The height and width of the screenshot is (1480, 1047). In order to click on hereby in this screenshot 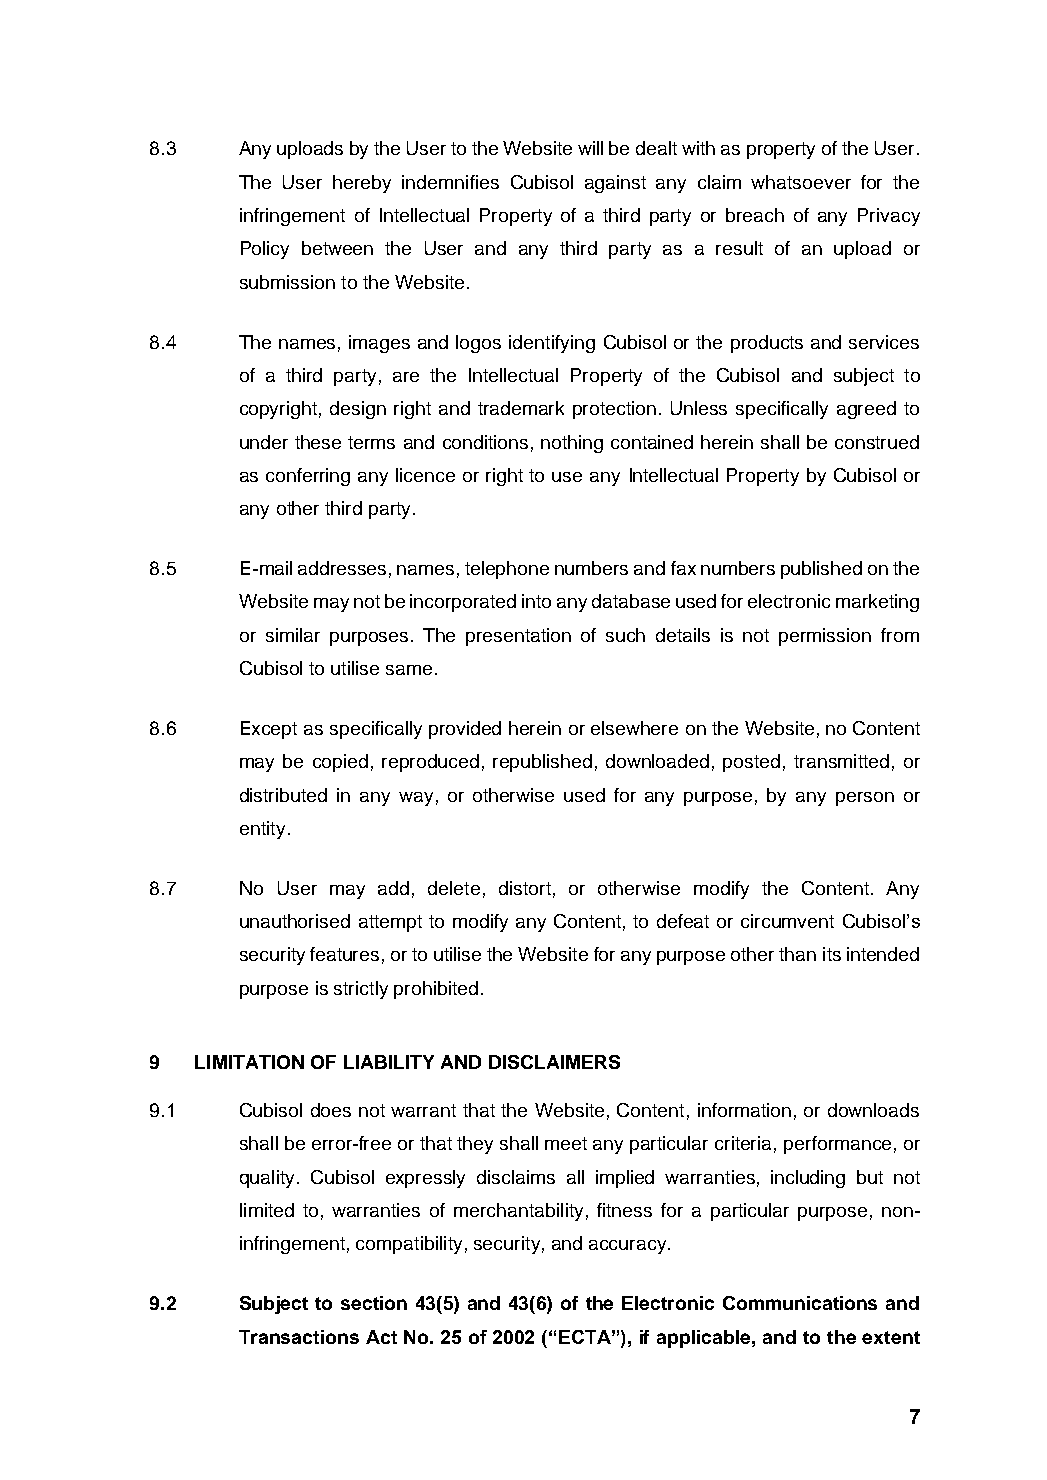, I will do `click(362, 184)`.
